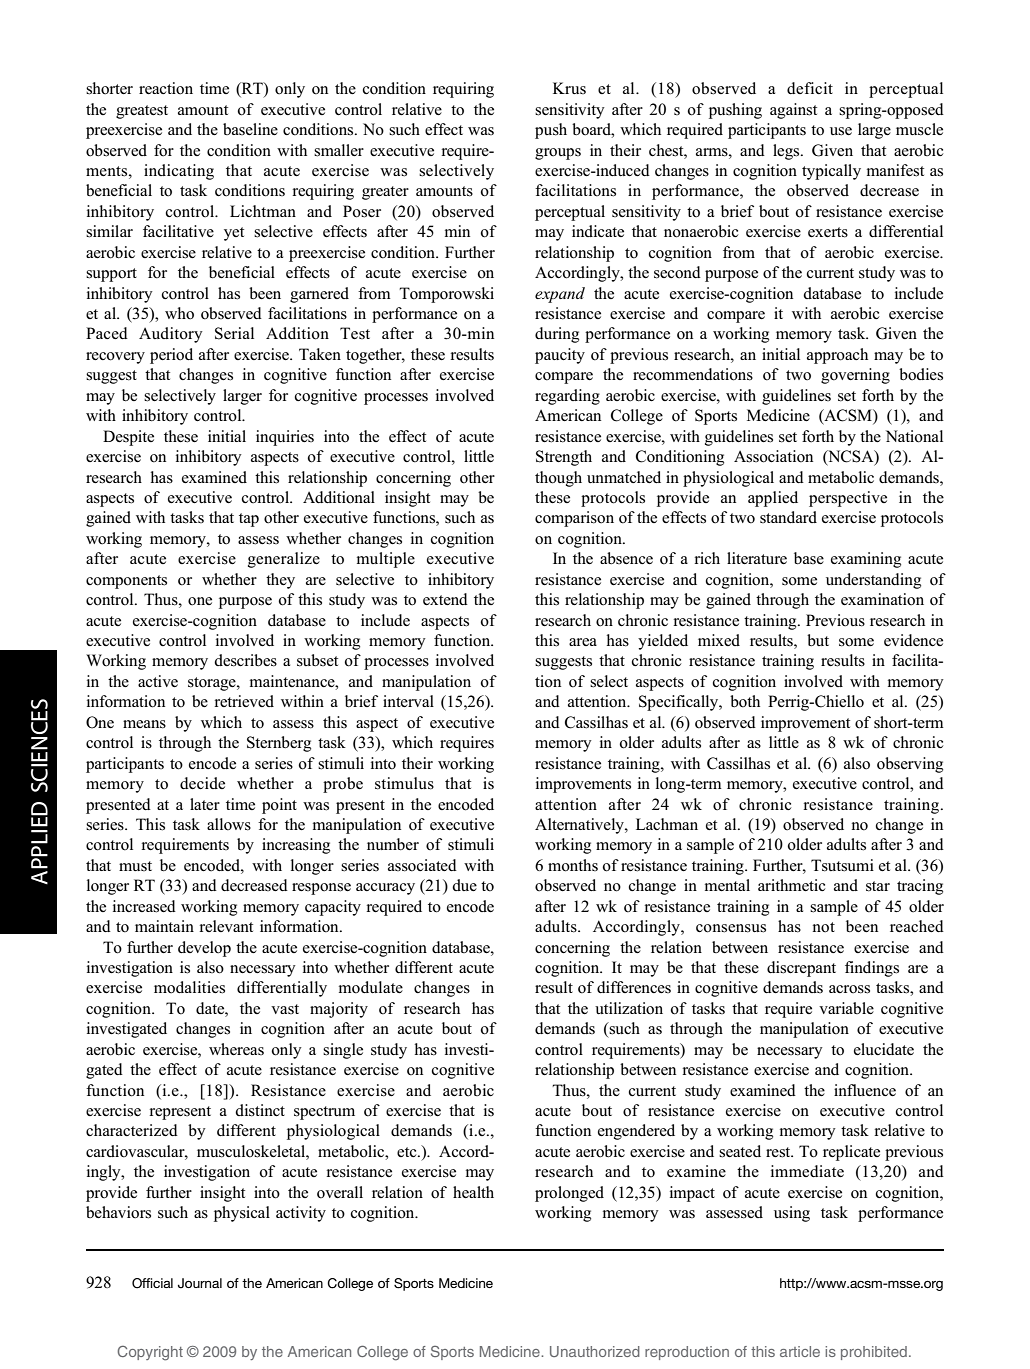  What do you see at coordinates (574, 519) in the page?
I see `comparison` at bounding box center [574, 519].
